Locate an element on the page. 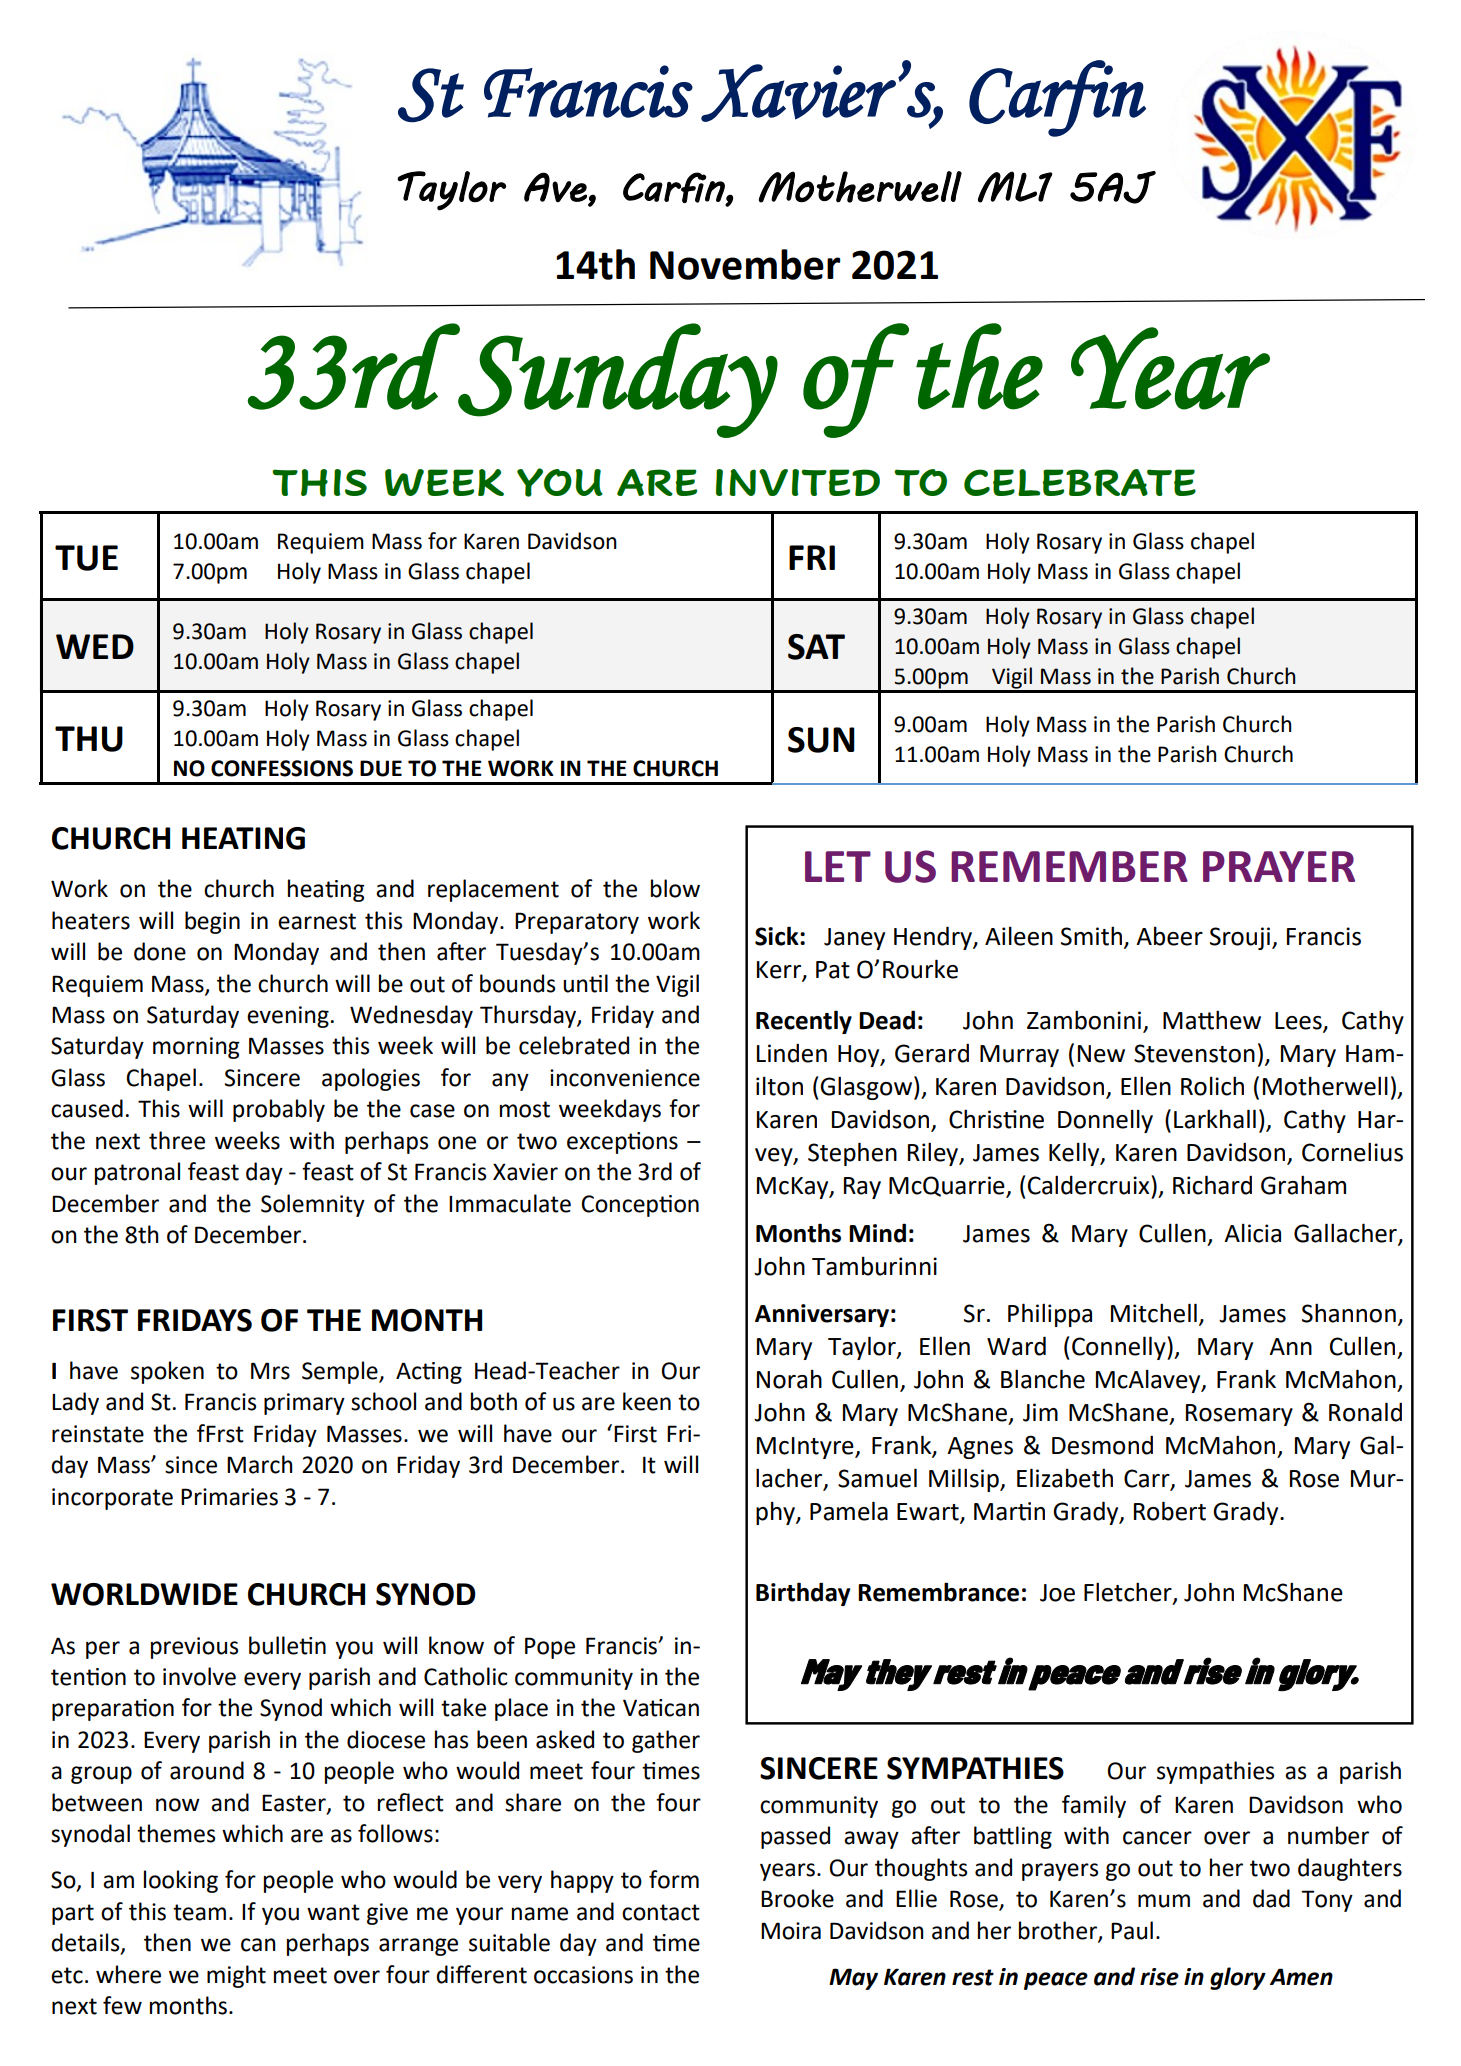  Richard is located at coordinates (1212, 1185).
